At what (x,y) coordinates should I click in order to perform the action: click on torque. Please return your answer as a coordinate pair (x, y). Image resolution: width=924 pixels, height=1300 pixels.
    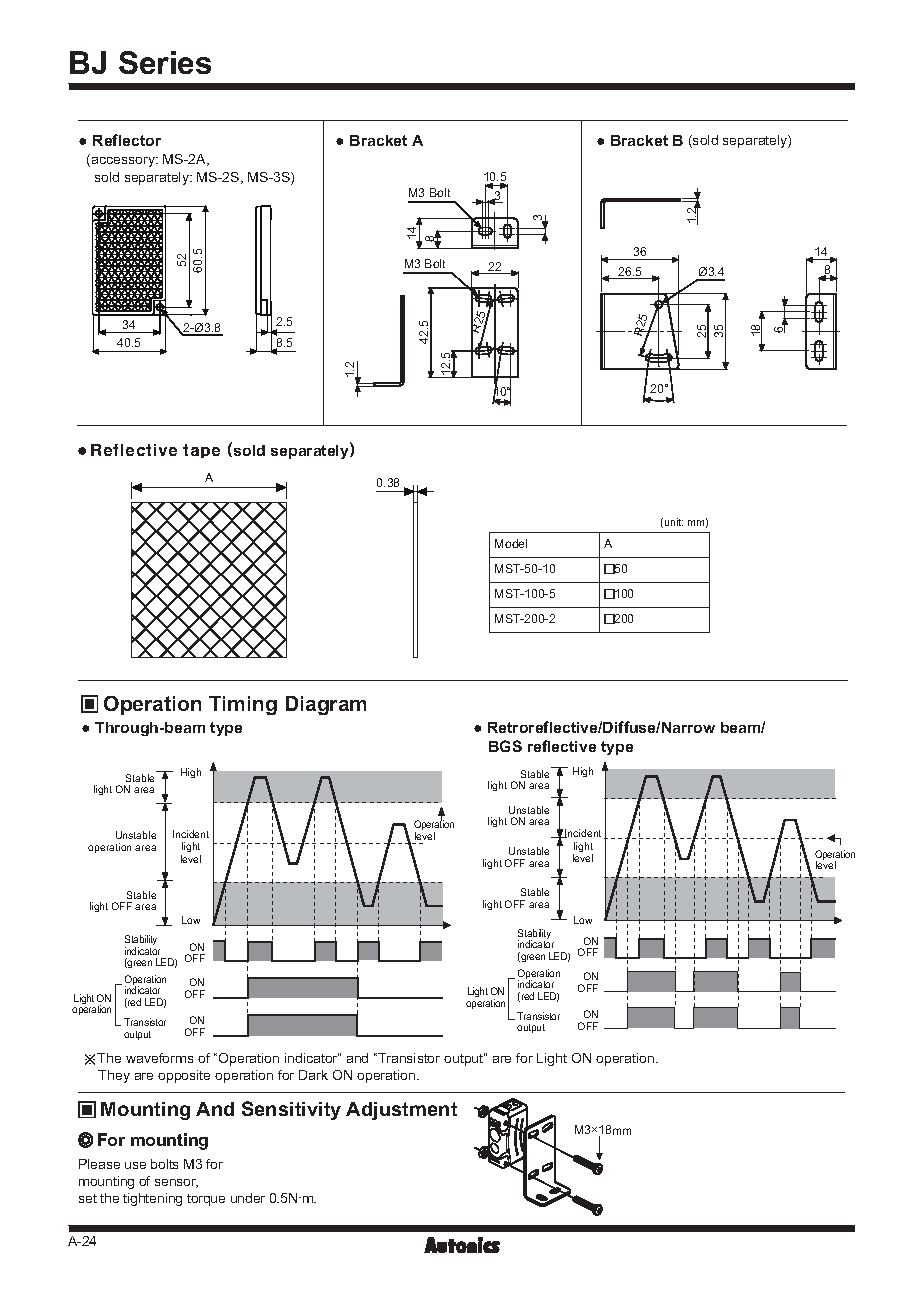
    Looking at the image, I should click on (206, 1200).
